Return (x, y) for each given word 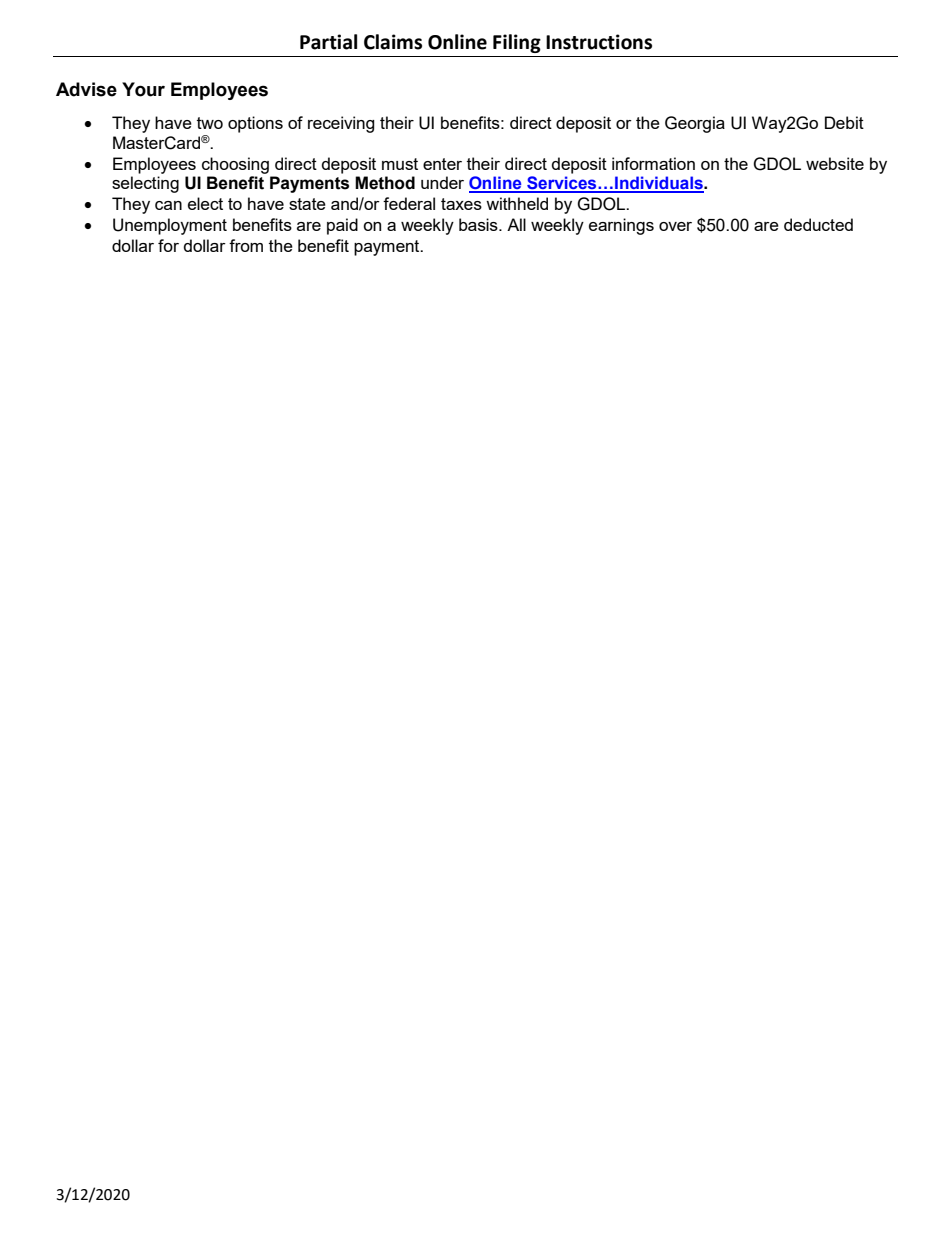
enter (442, 164)
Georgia (695, 124)
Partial (328, 42)
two (210, 123)
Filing (517, 43)
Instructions (599, 42)
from (246, 245)
